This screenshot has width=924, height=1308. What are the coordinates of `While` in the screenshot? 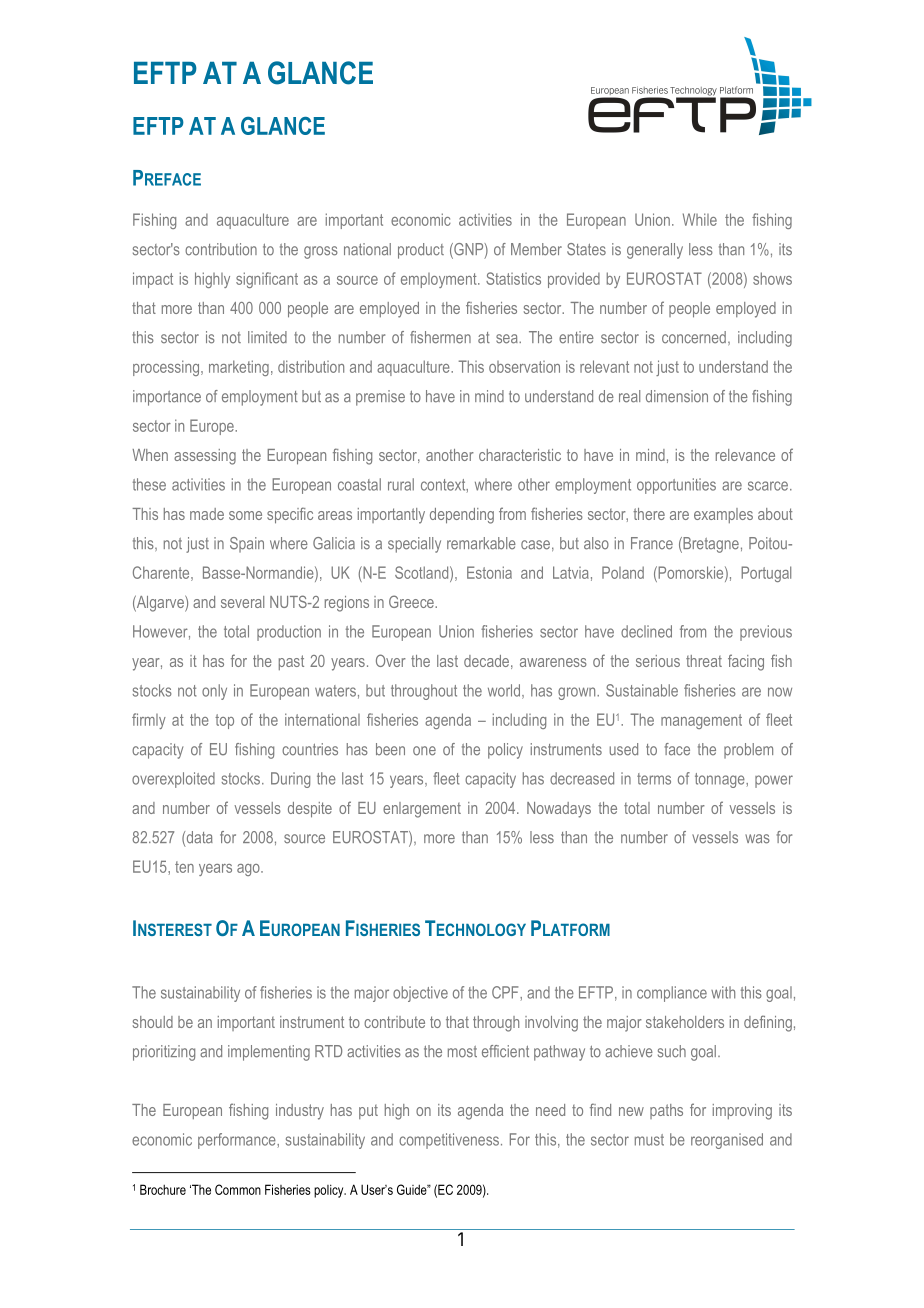 It's located at (700, 219).
